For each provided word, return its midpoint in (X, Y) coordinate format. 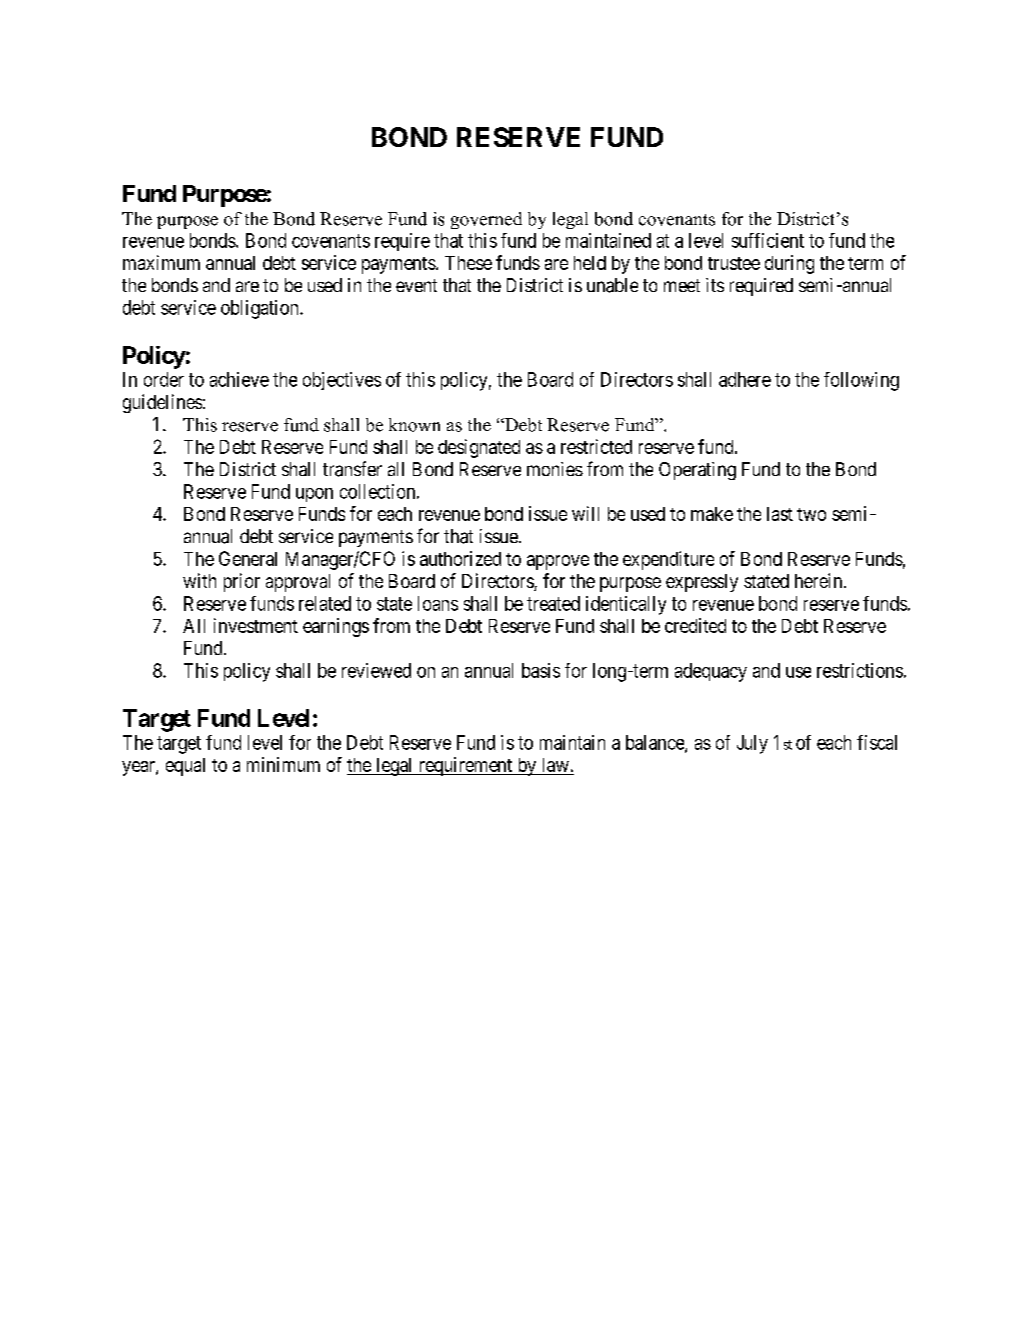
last (780, 514)
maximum (161, 262)
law (555, 766)
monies (555, 469)
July (752, 744)
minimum (283, 764)
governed (486, 220)
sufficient (768, 240)
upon (314, 495)
